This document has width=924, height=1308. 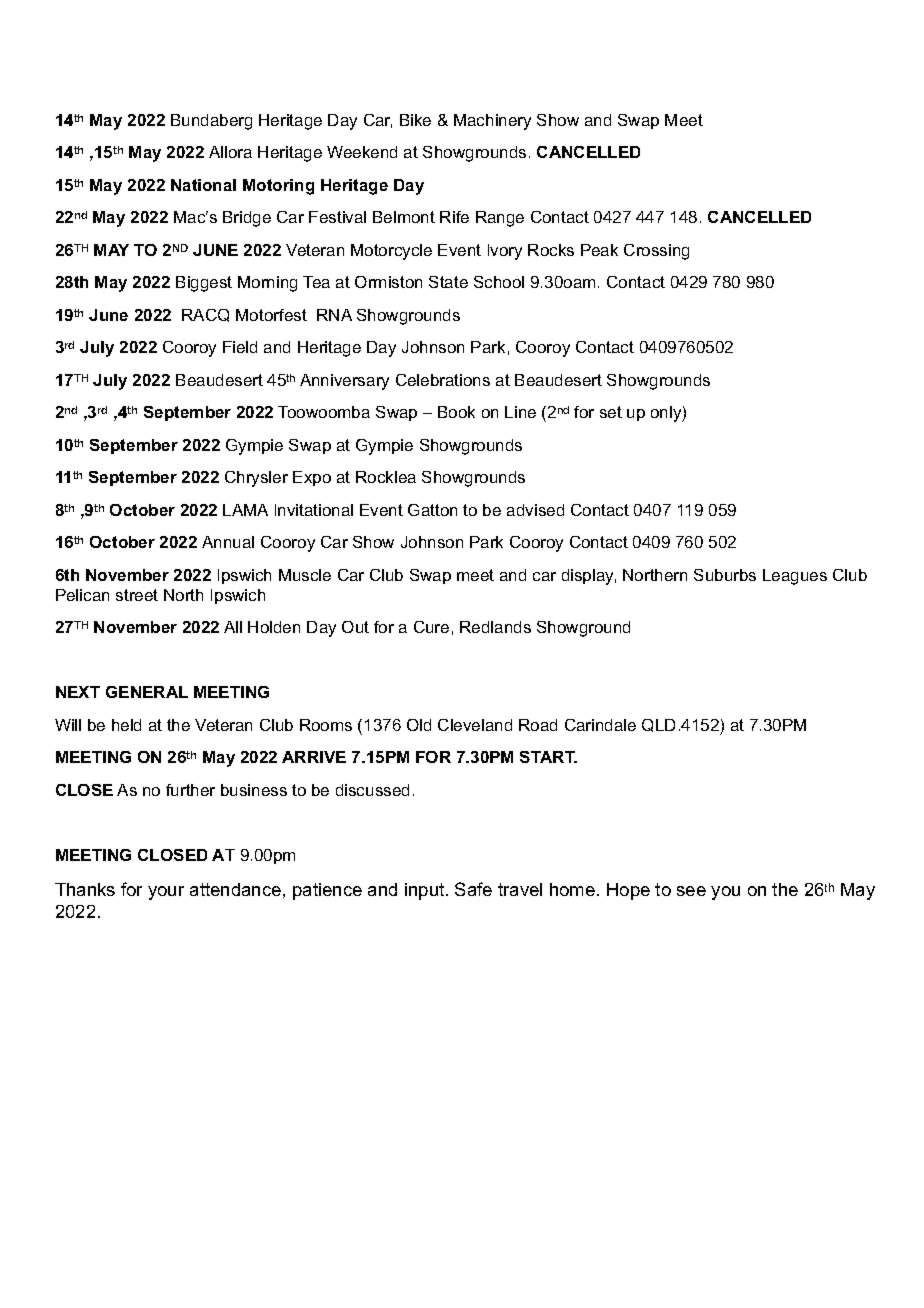 What do you see at coordinates (475, 725) in the document?
I see `Cleveland` at bounding box center [475, 725].
